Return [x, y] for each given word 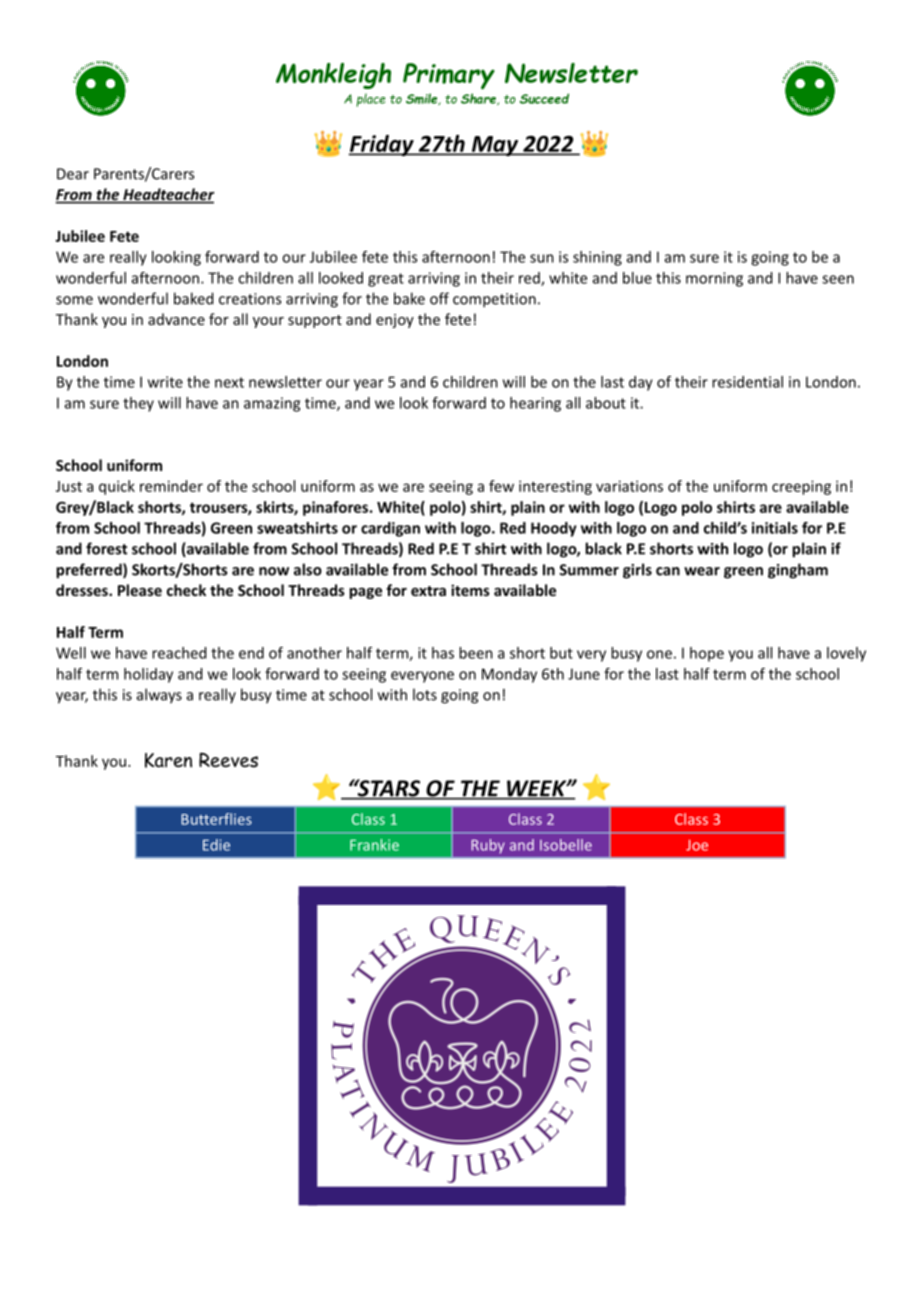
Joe [697, 845]
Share [479, 99]
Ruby [488, 846]
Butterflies [216, 819]
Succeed [544, 98]
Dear [73, 174]
